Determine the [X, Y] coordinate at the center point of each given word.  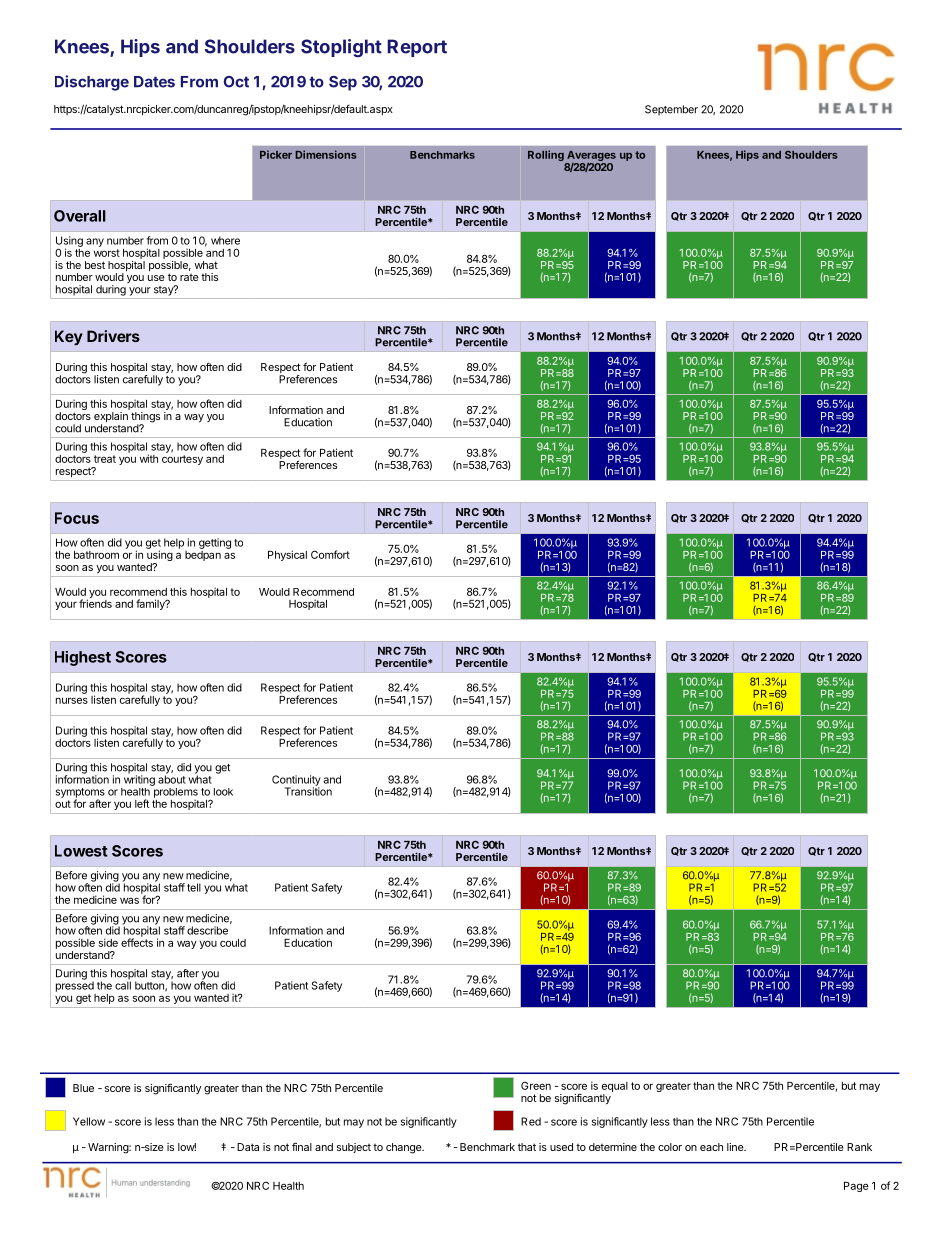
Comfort [330, 554]
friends [95, 602]
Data [248, 1147]
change [404, 1148]
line [736, 1147]
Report [417, 48]
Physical [287, 555]
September [671, 110]
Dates [154, 82]
